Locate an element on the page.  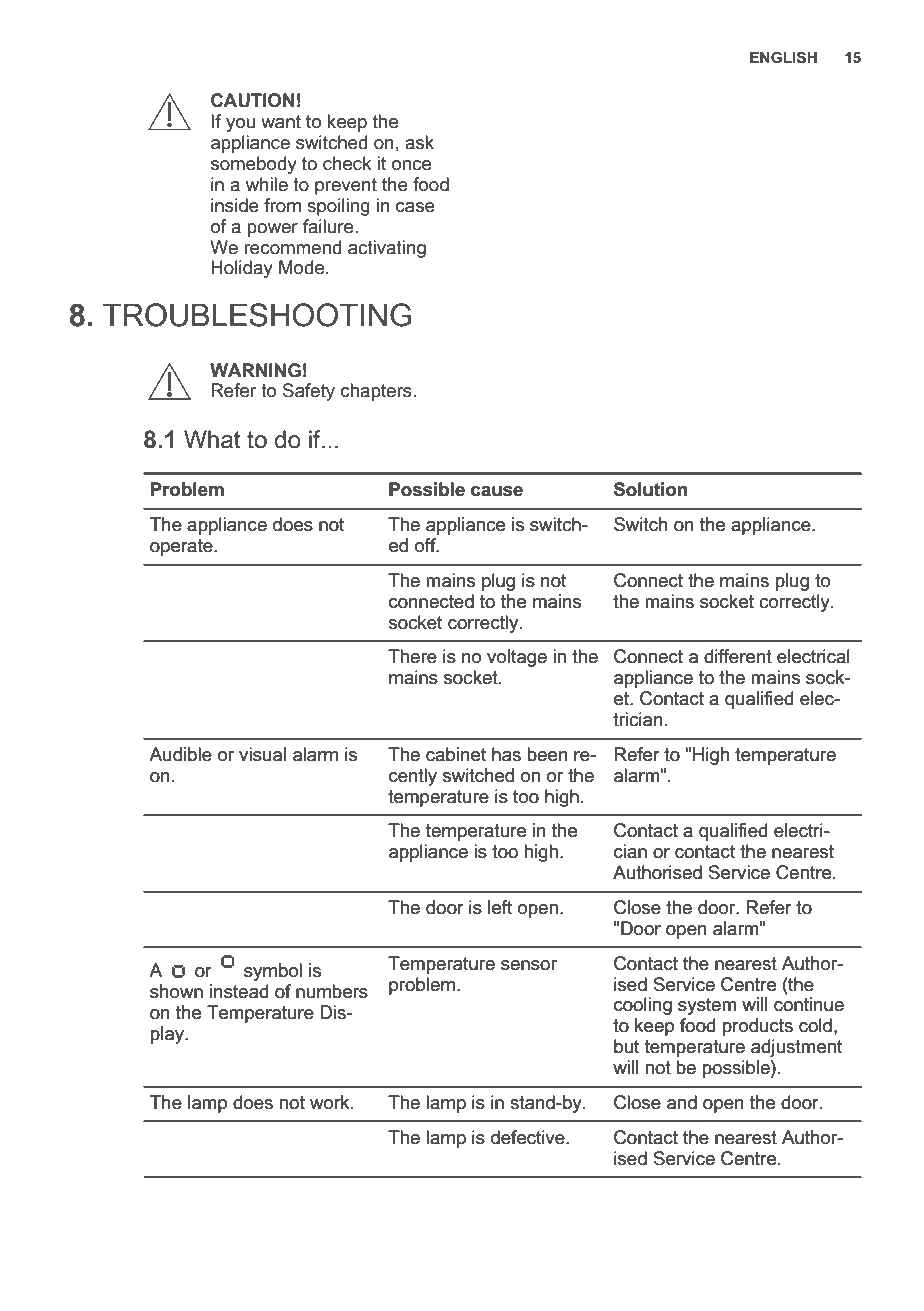
work is located at coordinates (331, 1102).
